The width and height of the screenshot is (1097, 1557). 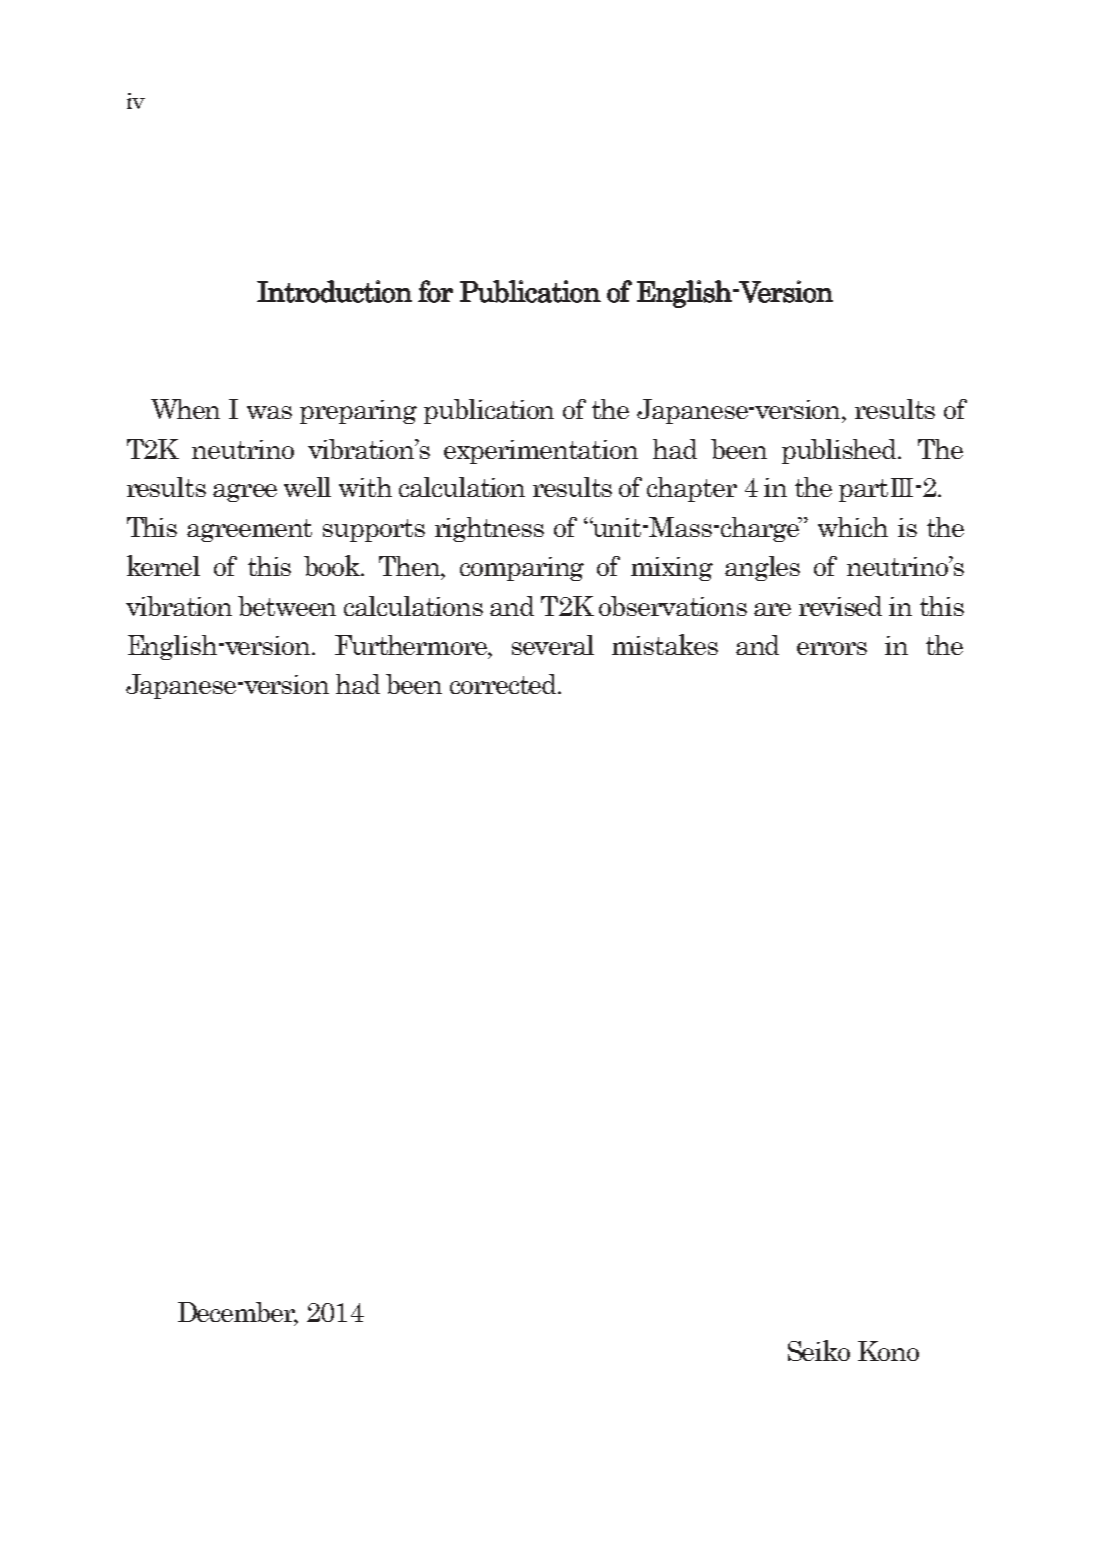 What do you see at coordinates (841, 451) in the screenshot?
I see `published` at bounding box center [841, 451].
